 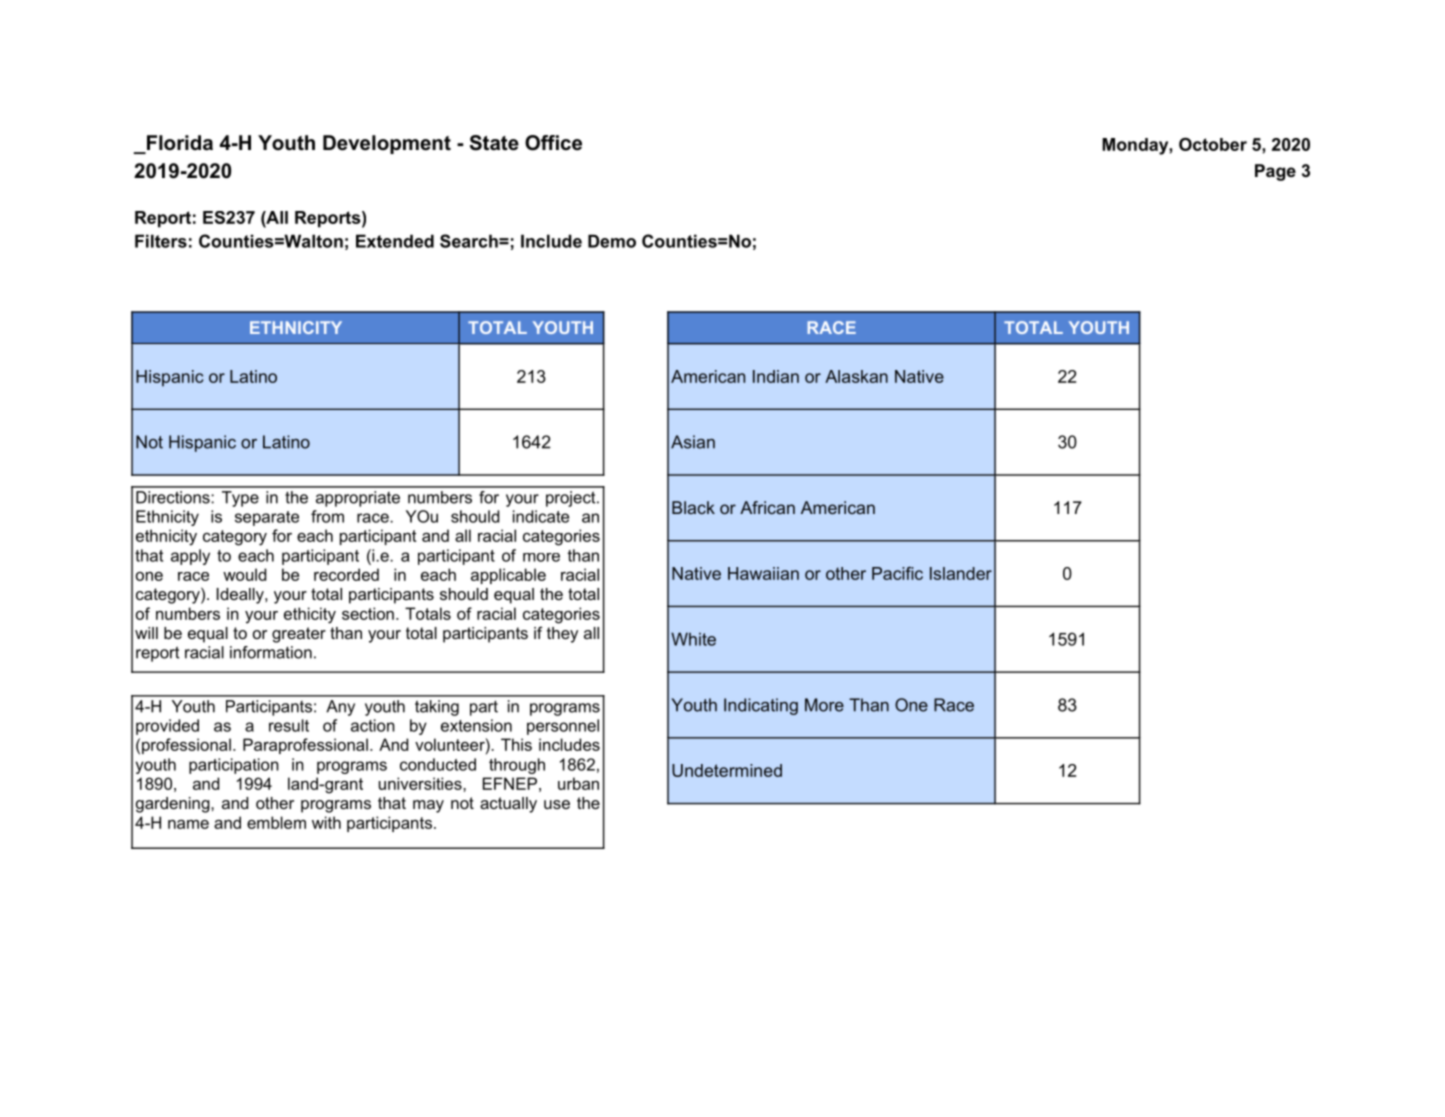 What do you see at coordinates (387, 144) in the screenshot?
I see `Development` at bounding box center [387, 144].
